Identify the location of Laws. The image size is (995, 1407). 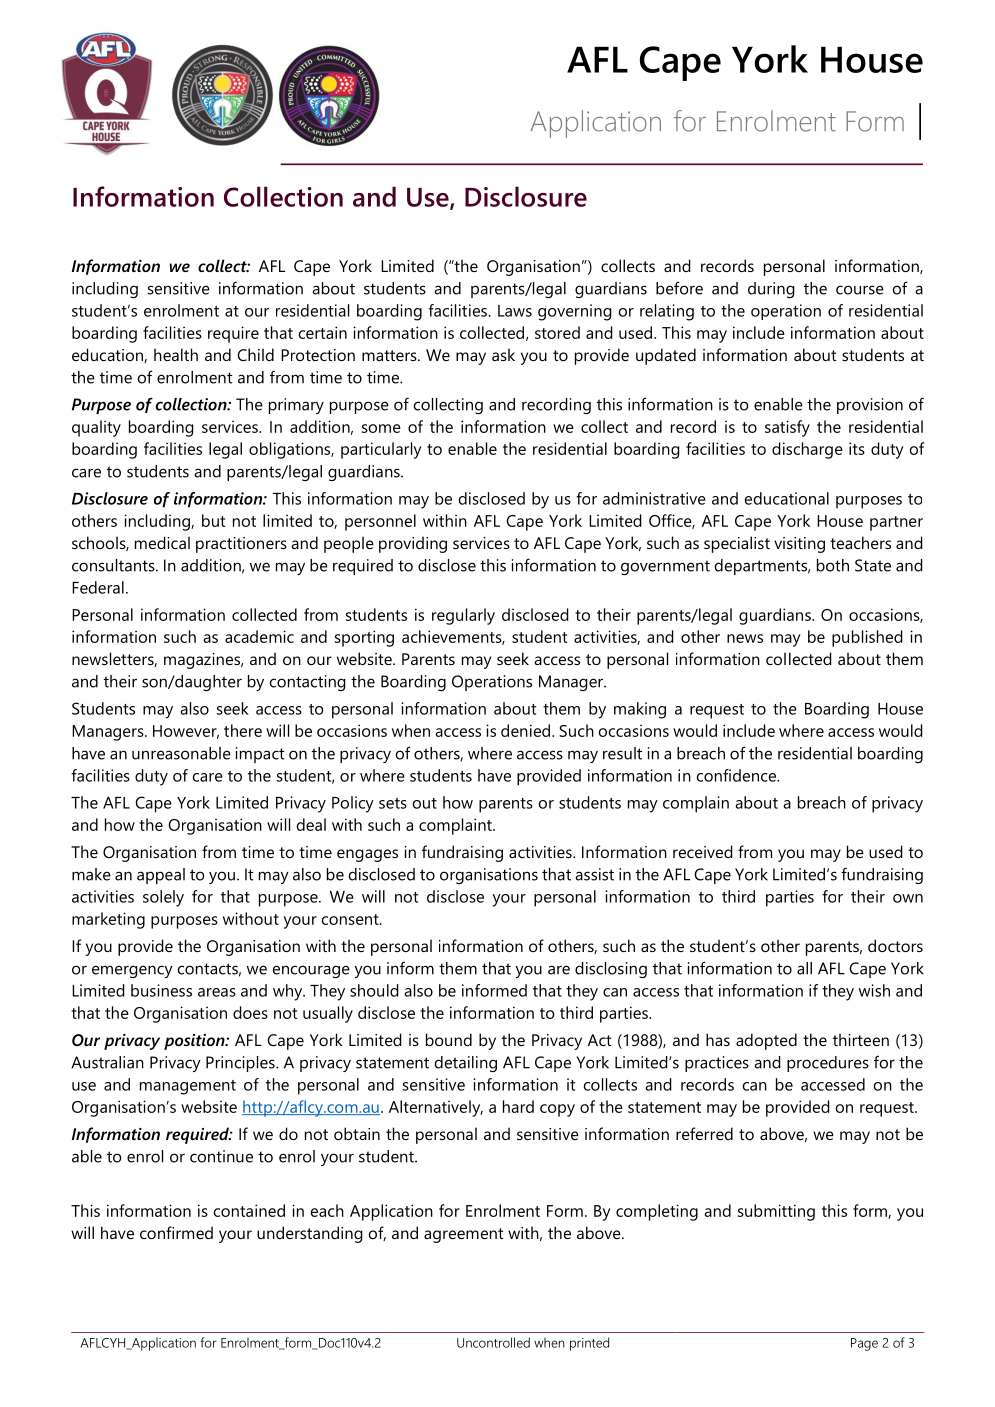
(515, 311).
